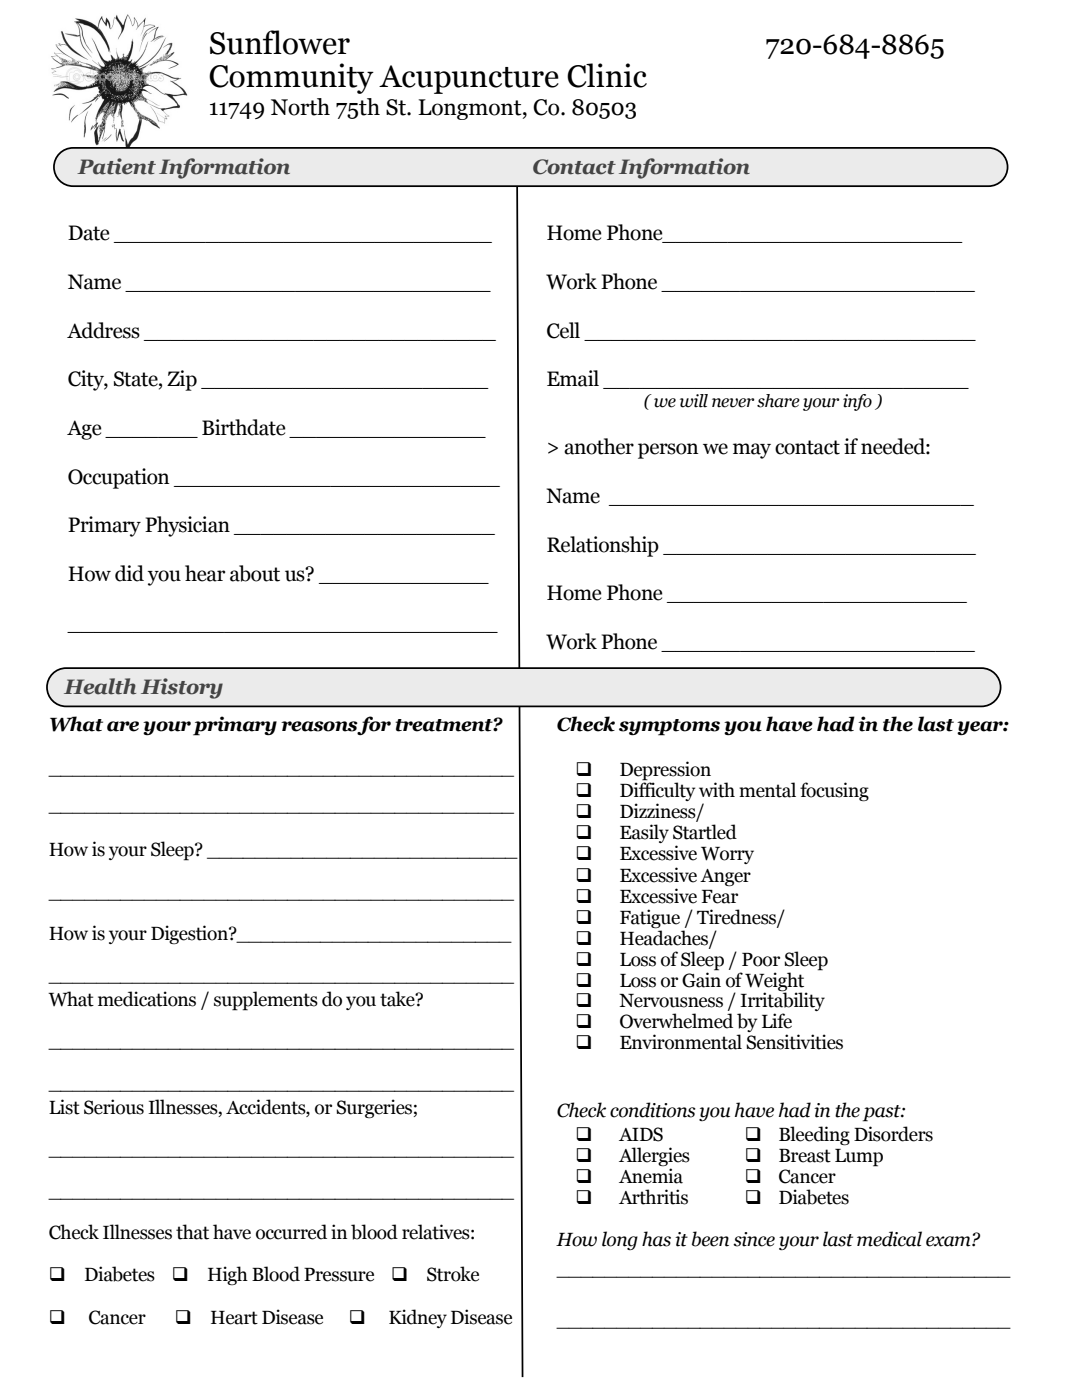  I want to click on Zip, so click(182, 380).
